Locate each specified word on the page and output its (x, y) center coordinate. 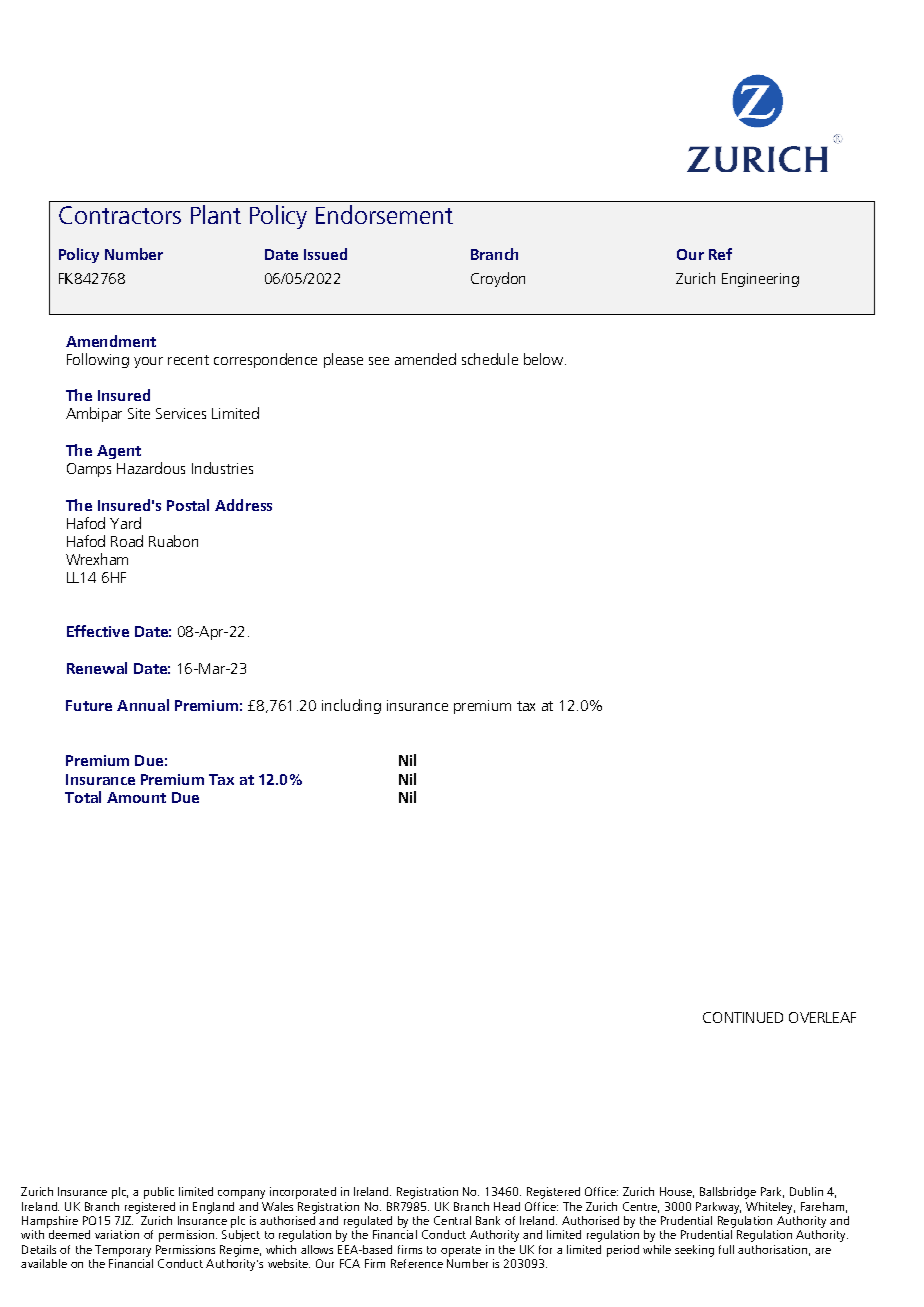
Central (452, 1220)
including (351, 706)
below (545, 359)
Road (127, 541)
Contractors (120, 215)
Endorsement (384, 214)
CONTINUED (743, 1017)
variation (117, 1234)
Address (243, 505)
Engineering (760, 280)
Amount (136, 797)
